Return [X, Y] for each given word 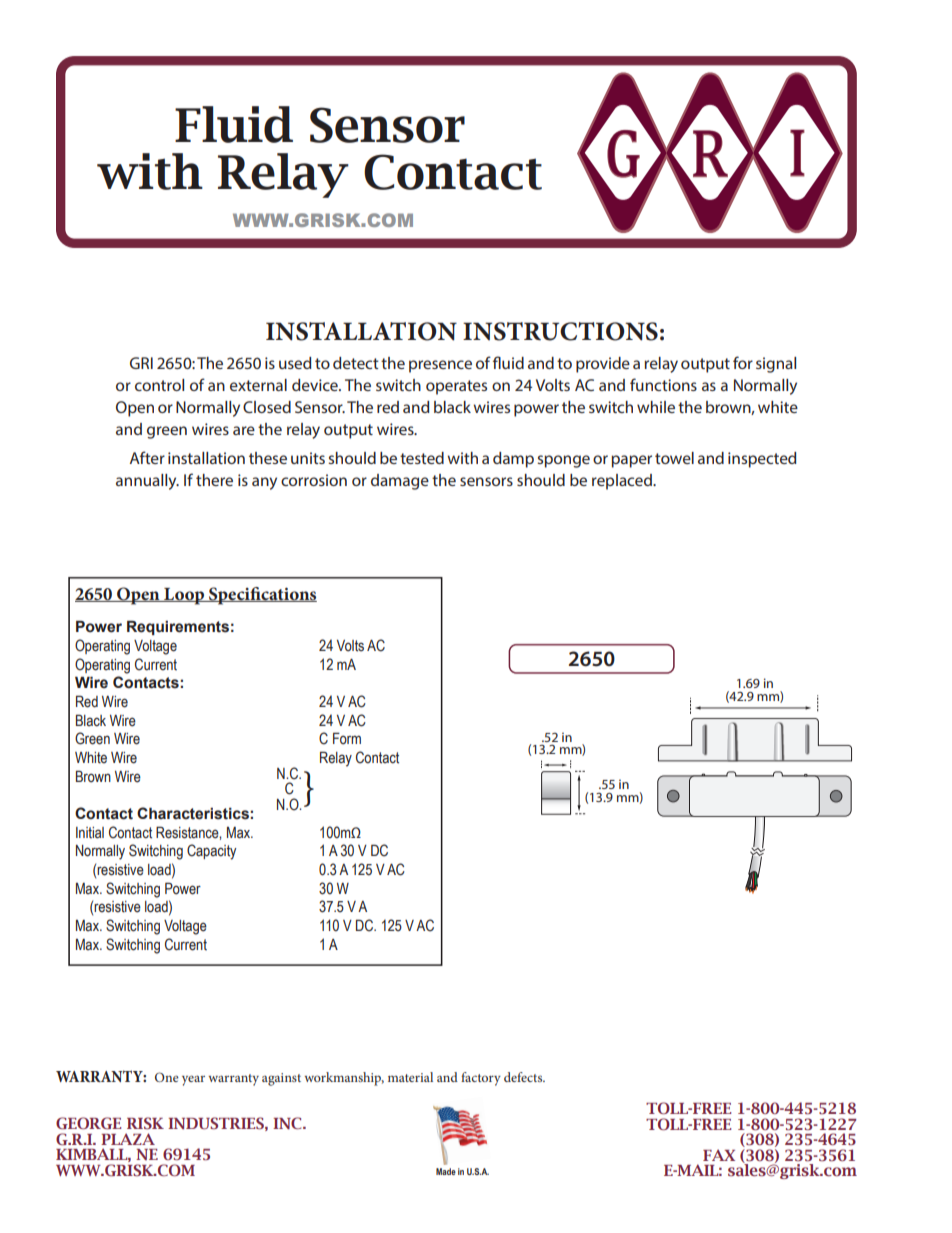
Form [347, 738]
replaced [623, 482]
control [159, 385]
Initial [90, 833]
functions [663, 384]
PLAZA [128, 1139]
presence [440, 366]
